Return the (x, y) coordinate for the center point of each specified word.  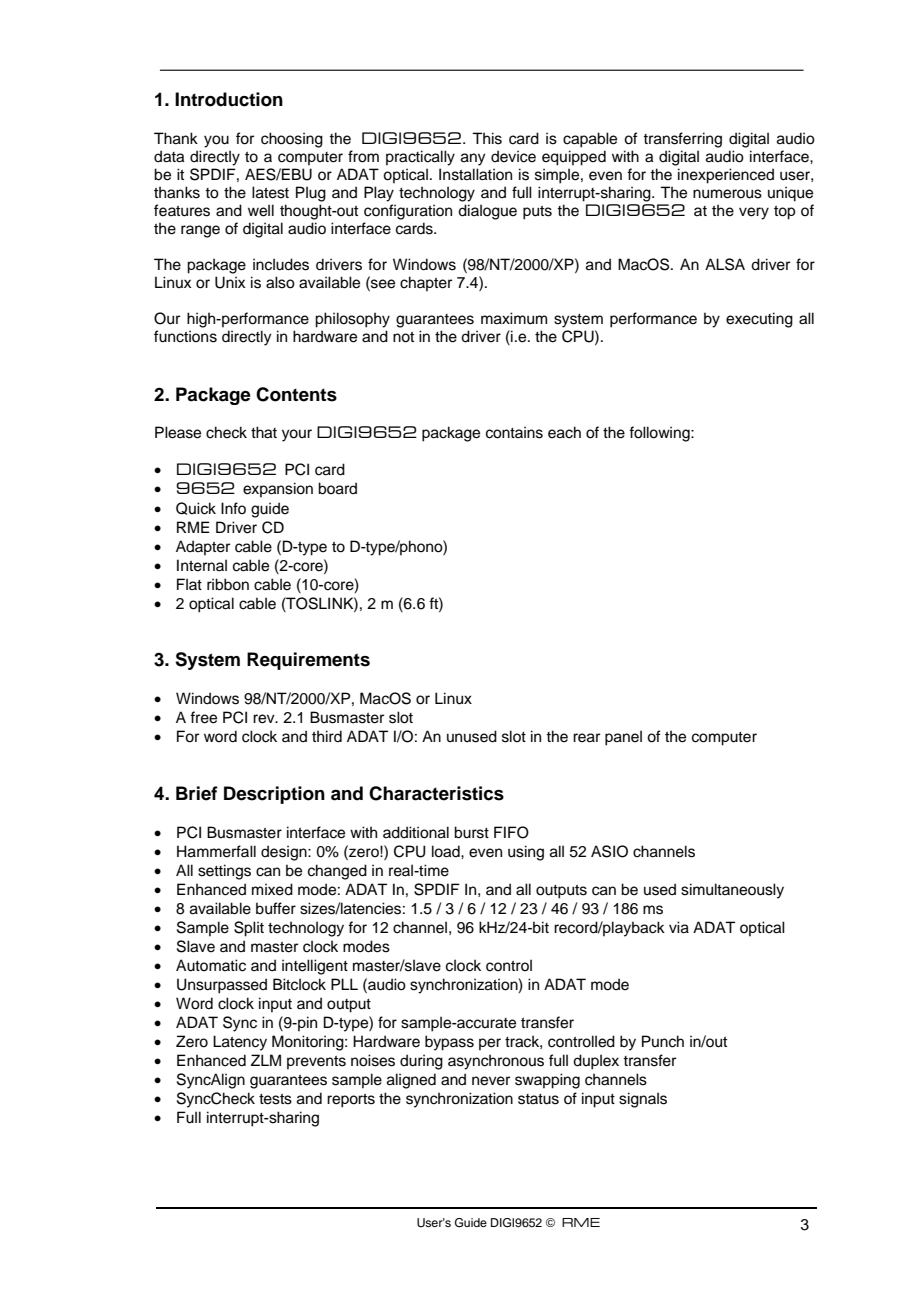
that (264, 432)
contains (514, 432)
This (487, 138)
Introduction (229, 99)
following (660, 434)
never (491, 1081)
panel (623, 738)
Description (274, 795)
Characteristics (436, 793)
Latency (240, 1043)
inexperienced (726, 176)
